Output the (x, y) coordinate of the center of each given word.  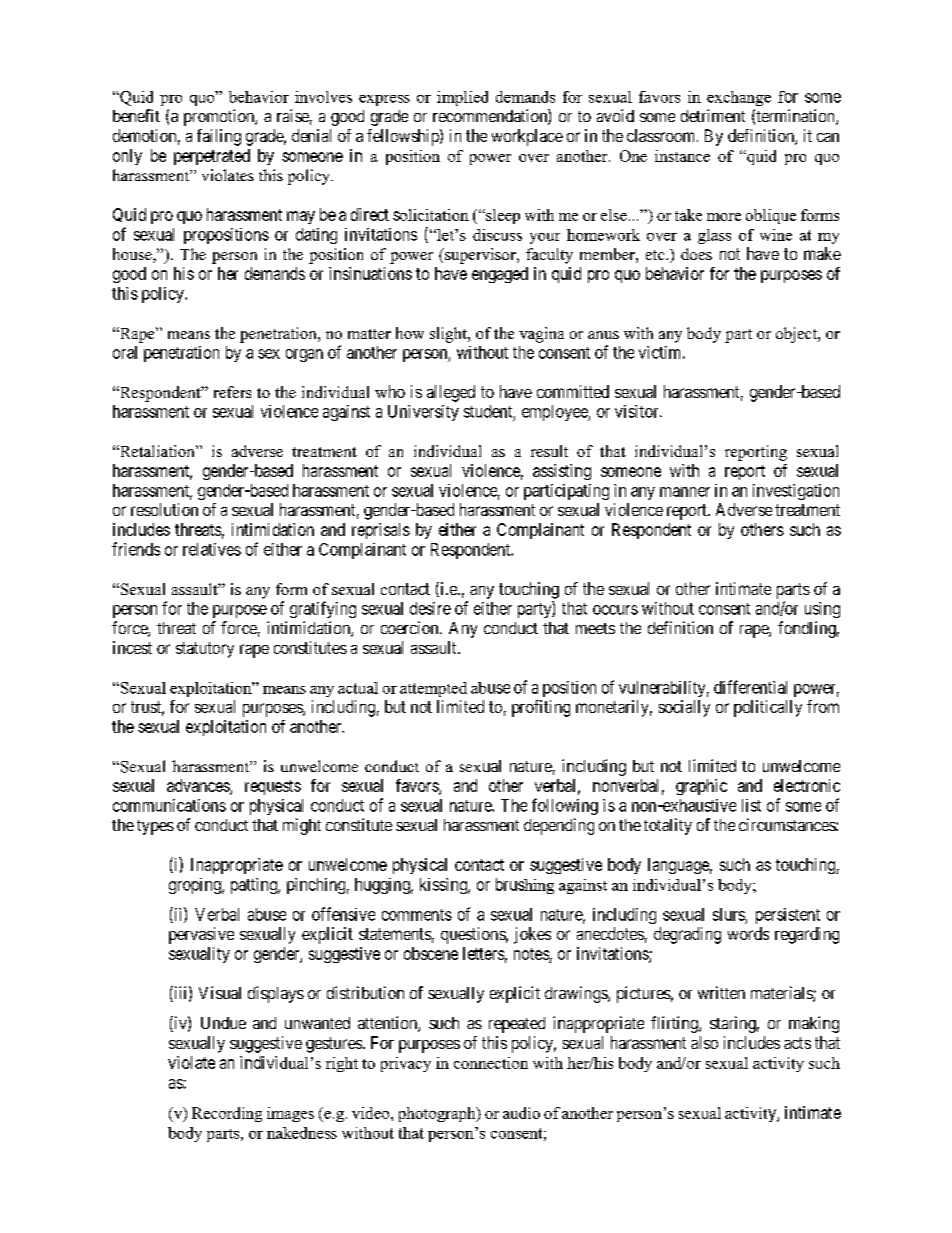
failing (219, 137)
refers (232, 392)
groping (196, 886)
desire (430, 608)
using (822, 610)
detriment (713, 115)
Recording (227, 1114)
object (797, 335)
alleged (451, 393)
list (751, 805)
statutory (205, 650)
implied (462, 98)
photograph (438, 1114)
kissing (444, 886)
